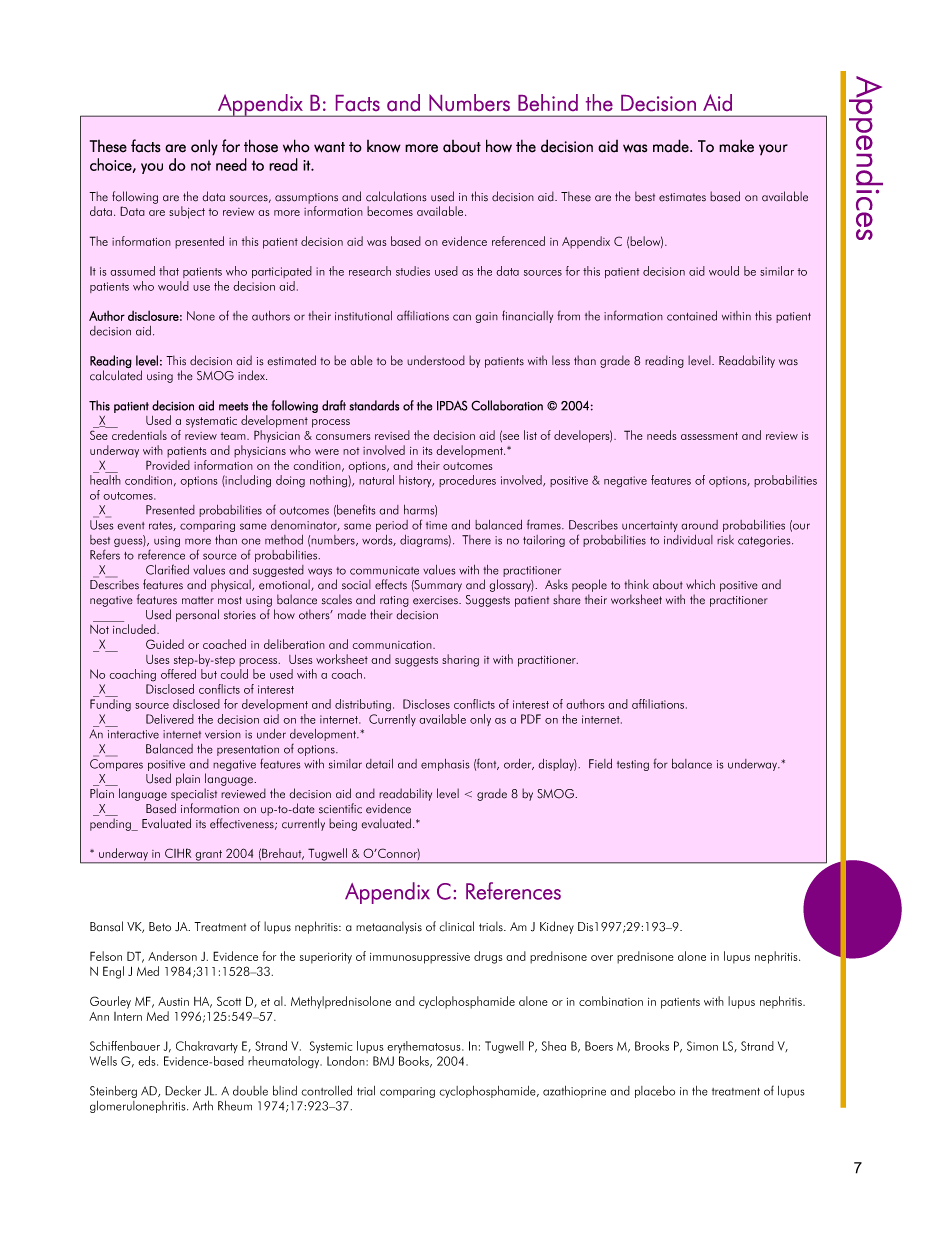  I want to click on which, so click(700, 584).
